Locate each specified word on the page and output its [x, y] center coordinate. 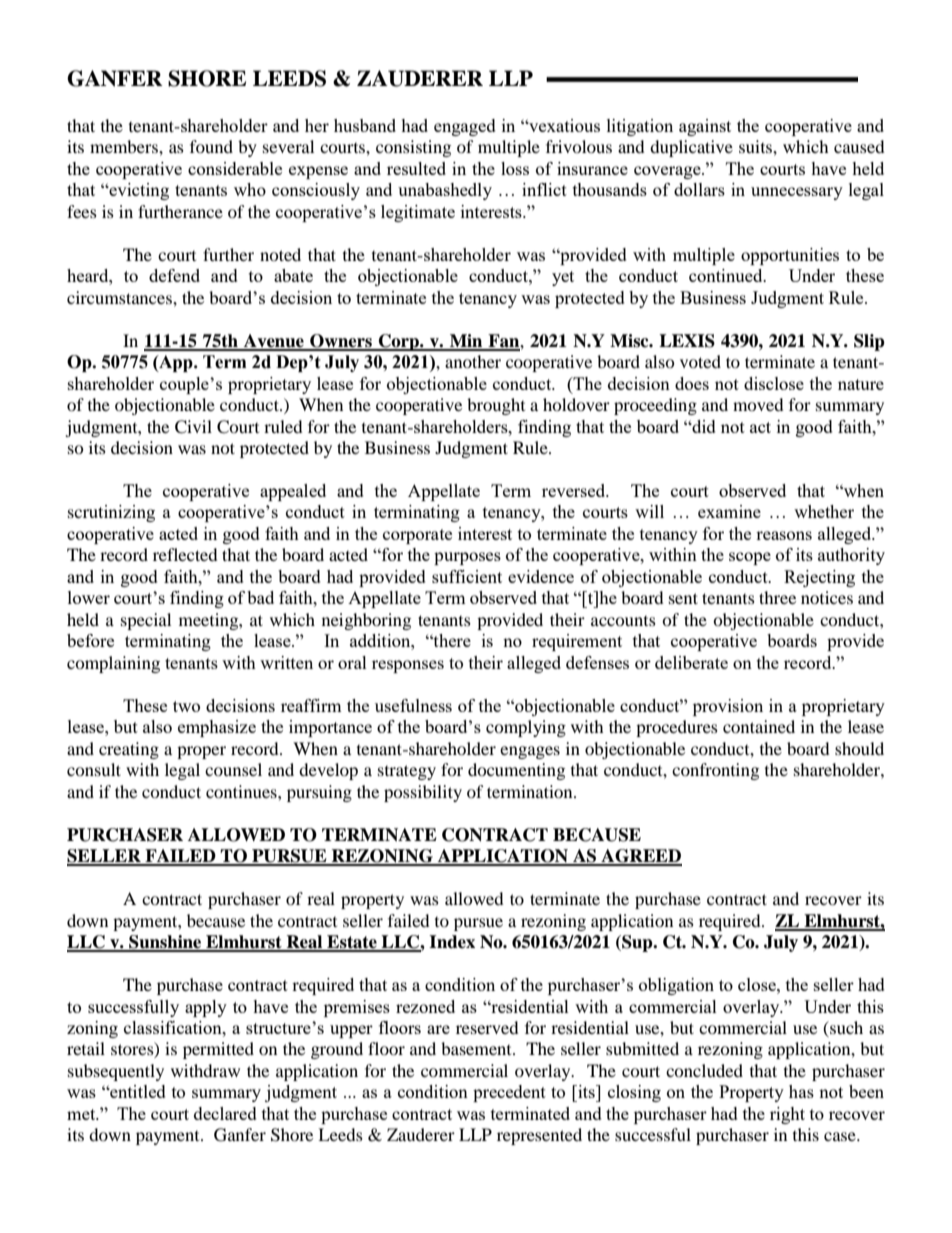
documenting [516, 771]
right [787, 1115]
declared [225, 1113]
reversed [575, 490]
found [211, 146]
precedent [509, 1093]
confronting [715, 771]
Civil [193, 427]
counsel [233, 769]
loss [515, 168]
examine [729, 511]
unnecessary [797, 193]
